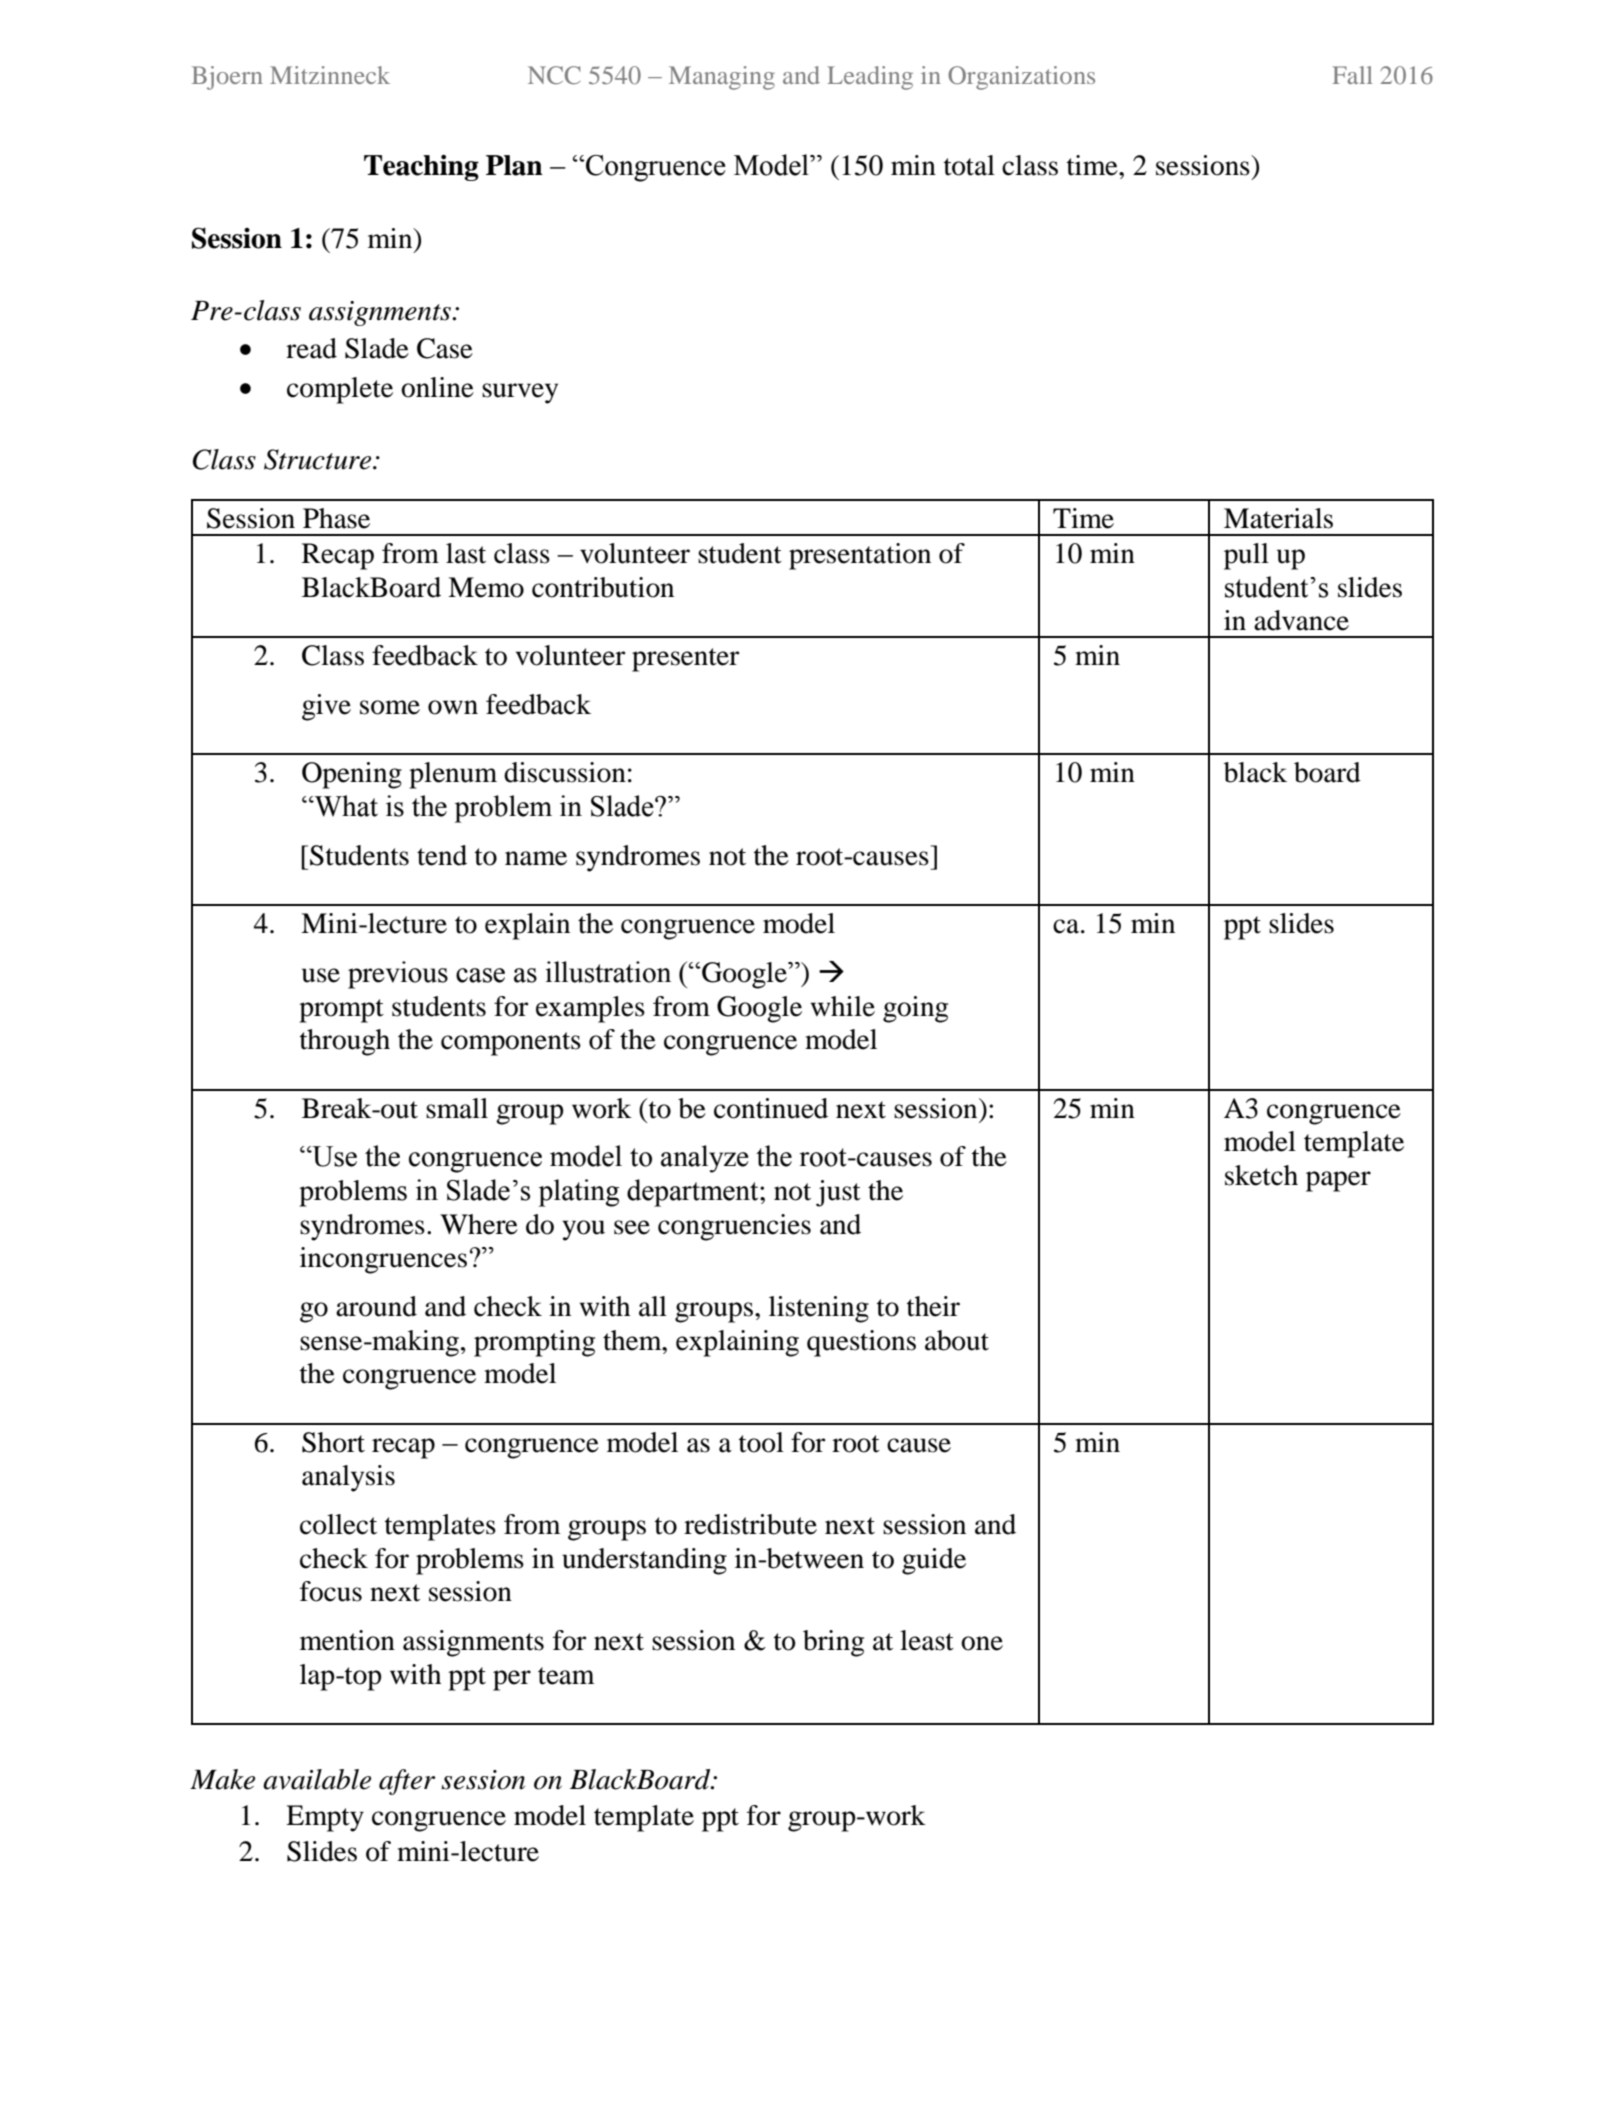 The image size is (1624, 2102). Describe the element at coordinates (1352, 75) in the screenshot. I see `Fall` at that location.
